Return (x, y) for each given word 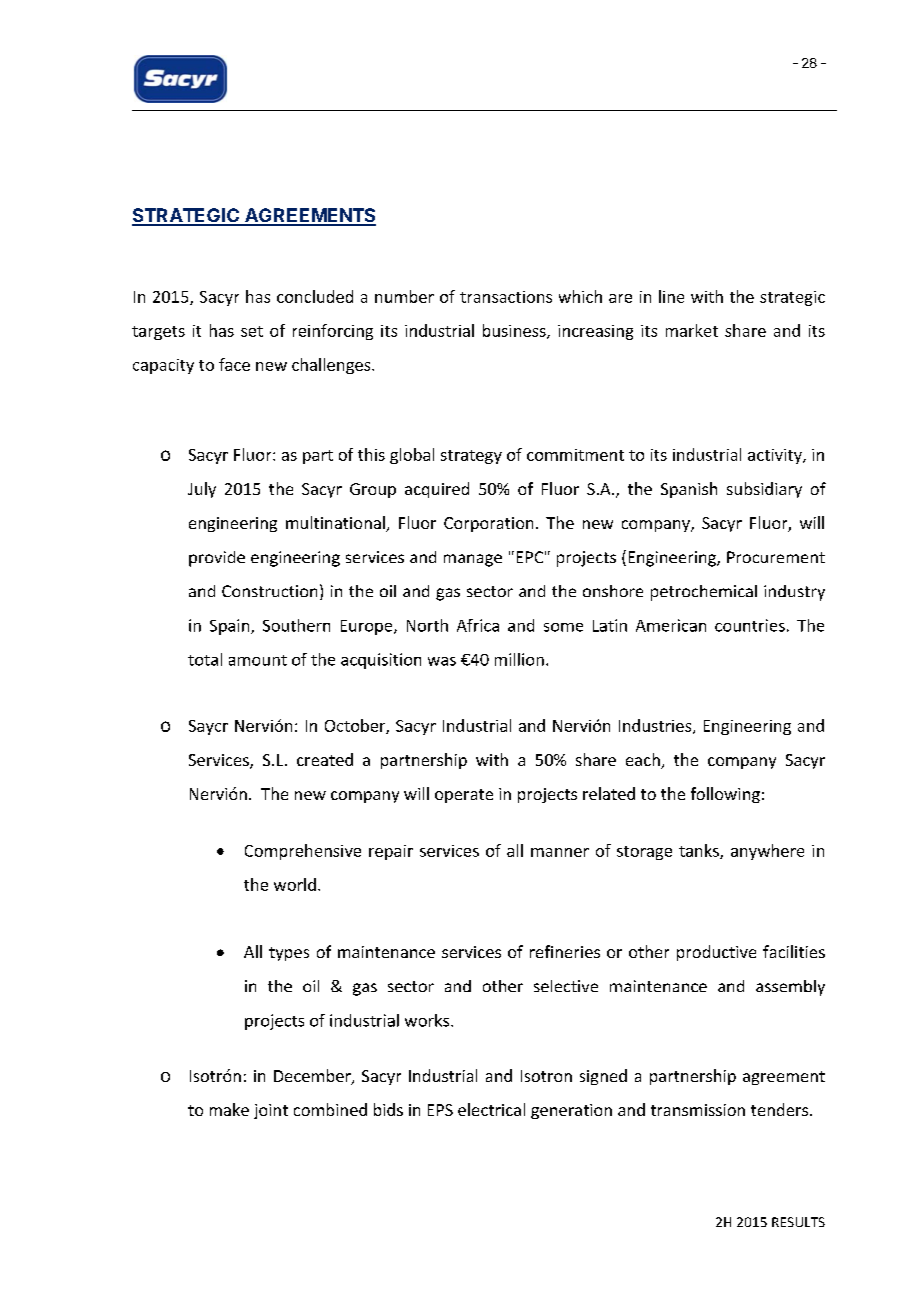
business (515, 331)
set (252, 331)
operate (464, 796)
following (725, 795)
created (325, 759)
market (692, 330)
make (229, 1109)
